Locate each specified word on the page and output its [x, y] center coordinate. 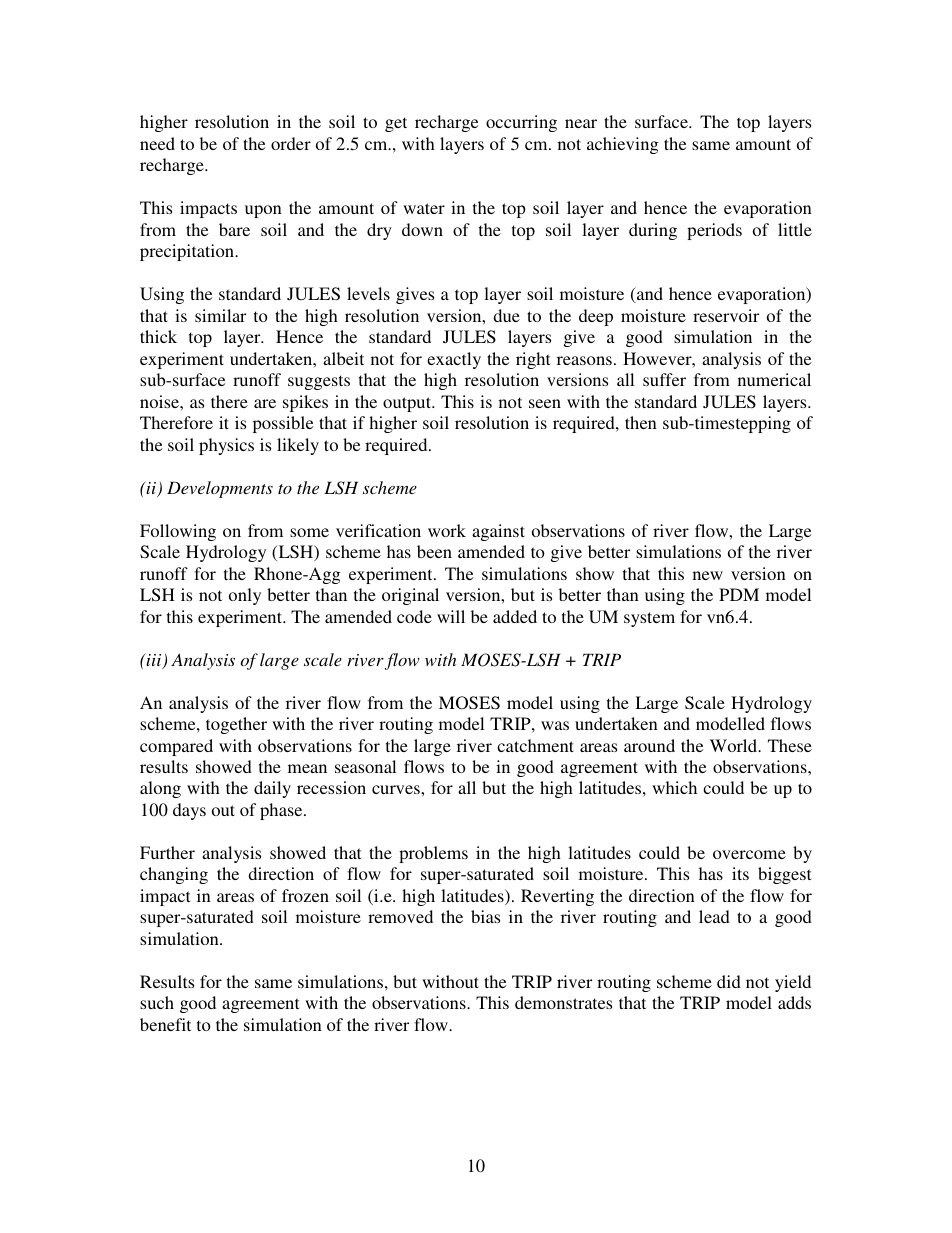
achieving [623, 145]
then [641, 422]
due [506, 315]
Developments [220, 489]
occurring [521, 123]
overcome [749, 854]
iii [154, 661]
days [189, 811]
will [451, 616]
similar [220, 315]
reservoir [726, 315]
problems [433, 854]
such [157, 1002]
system [649, 619]
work [447, 530]
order [291, 143]
